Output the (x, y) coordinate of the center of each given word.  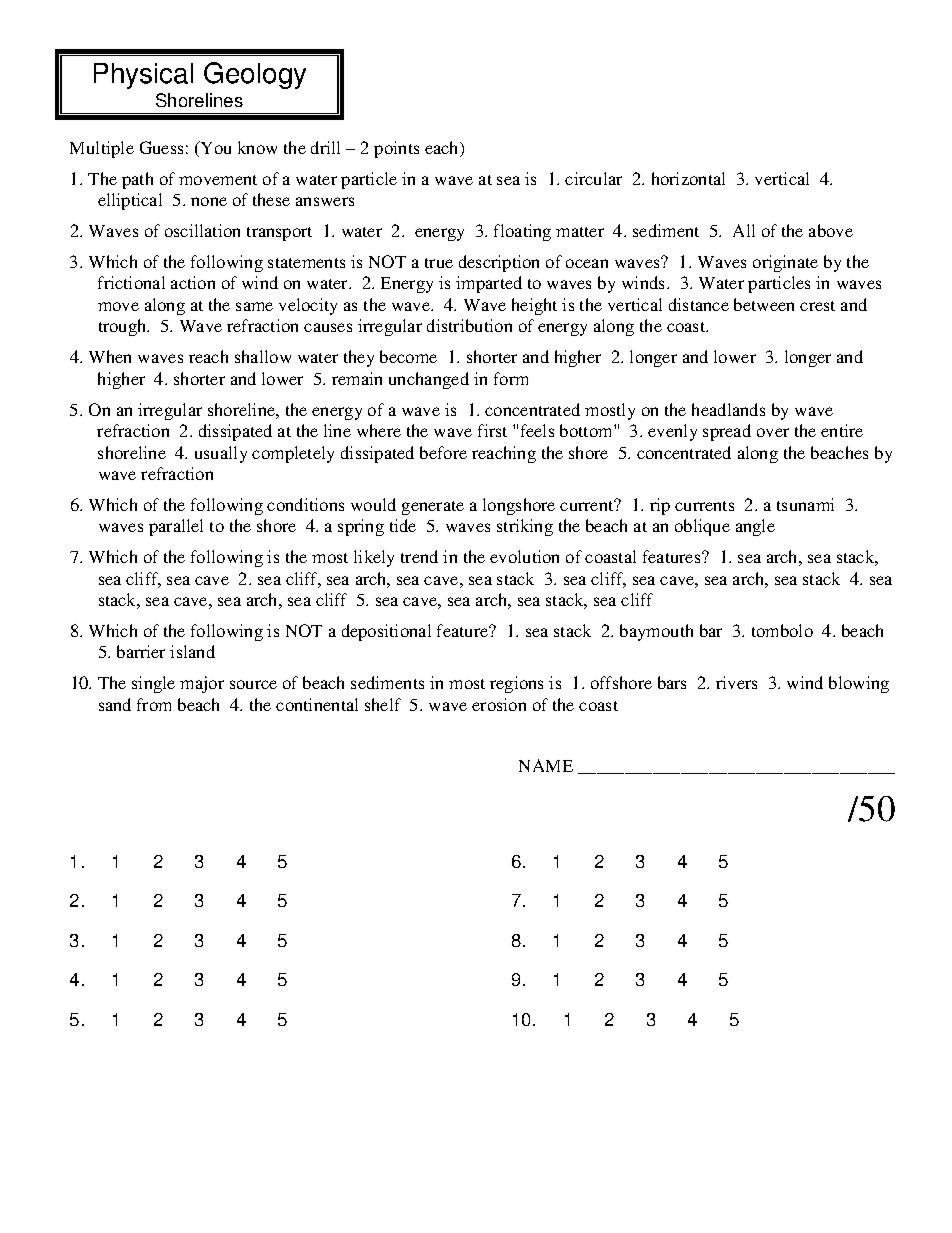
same (254, 306)
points (396, 149)
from (154, 704)
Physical (143, 76)
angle (755, 527)
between (764, 304)
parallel (176, 527)
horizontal (688, 178)
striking (525, 527)
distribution (469, 325)
